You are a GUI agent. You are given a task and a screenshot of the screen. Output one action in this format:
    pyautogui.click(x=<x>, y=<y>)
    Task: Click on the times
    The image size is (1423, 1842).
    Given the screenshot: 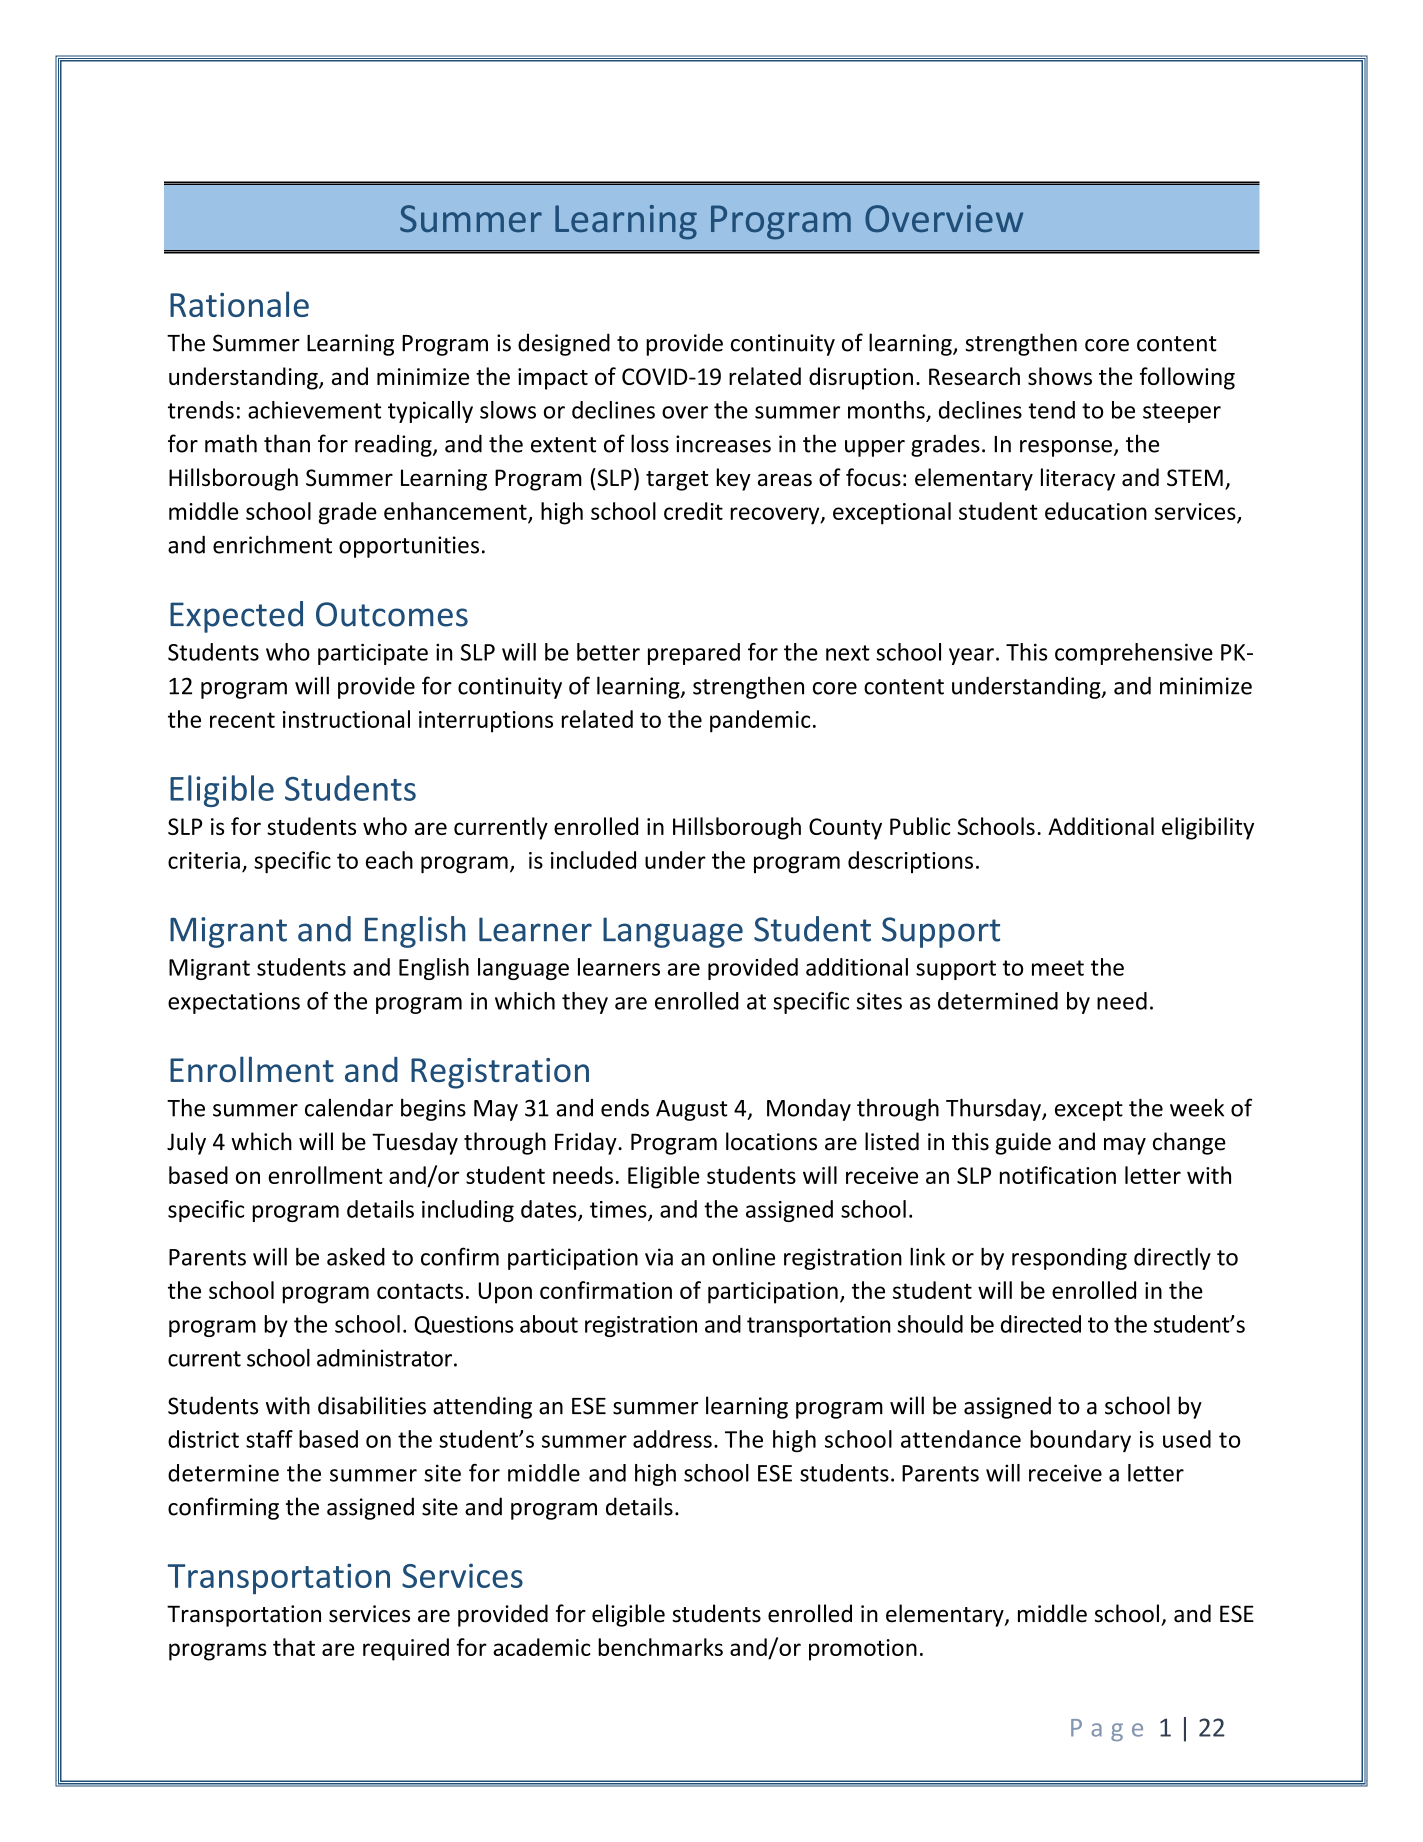 What is the action you would take?
    pyautogui.click(x=619, y=1210)
